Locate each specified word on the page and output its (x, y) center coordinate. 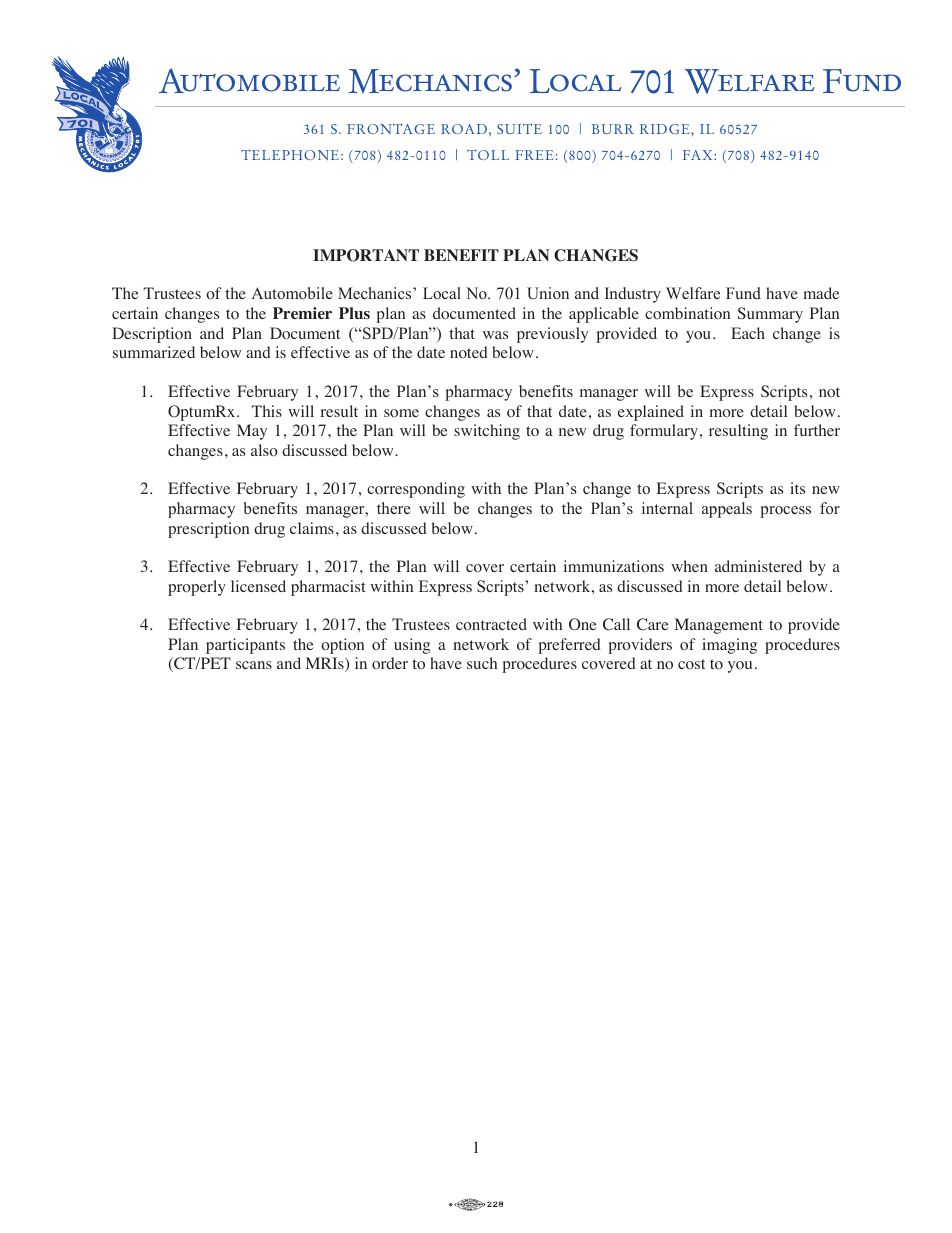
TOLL (488, 155)
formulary (664, 432)
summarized (154, 352)
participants (245, 646)
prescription (208, 530)
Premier (302, 313)
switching (487, 432)
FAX (699, 155)
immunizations (614, 566)
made (822, 293)
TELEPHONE (290, 155)
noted (469, 352)
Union (548, 293)
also (264, 450)
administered (758, 566)
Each (748, 333)
